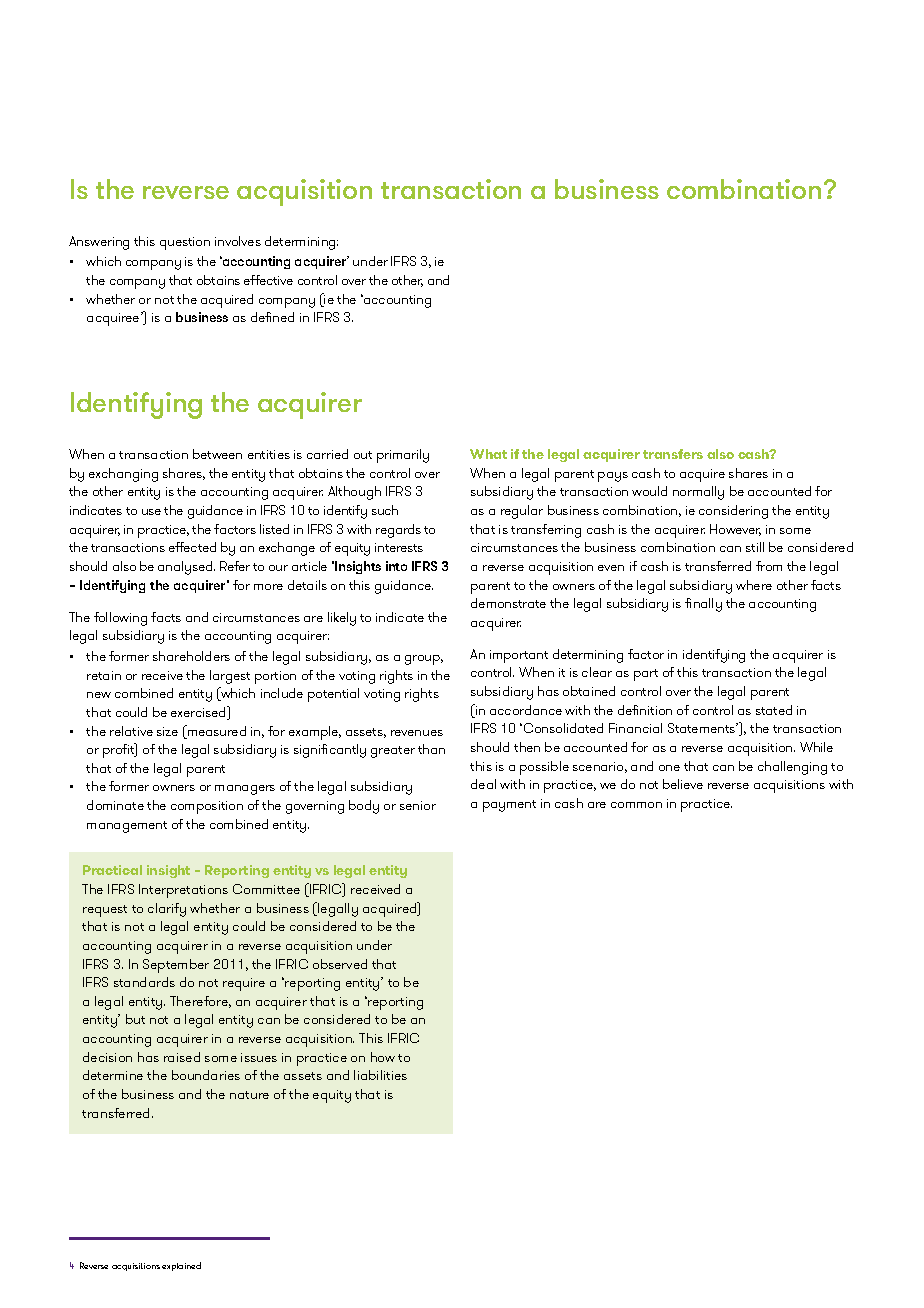 The height and width of the screenshot is (1308, 924). Describe the element at coordinates (176, 966) in the screenshot. I see `September` at that location.
